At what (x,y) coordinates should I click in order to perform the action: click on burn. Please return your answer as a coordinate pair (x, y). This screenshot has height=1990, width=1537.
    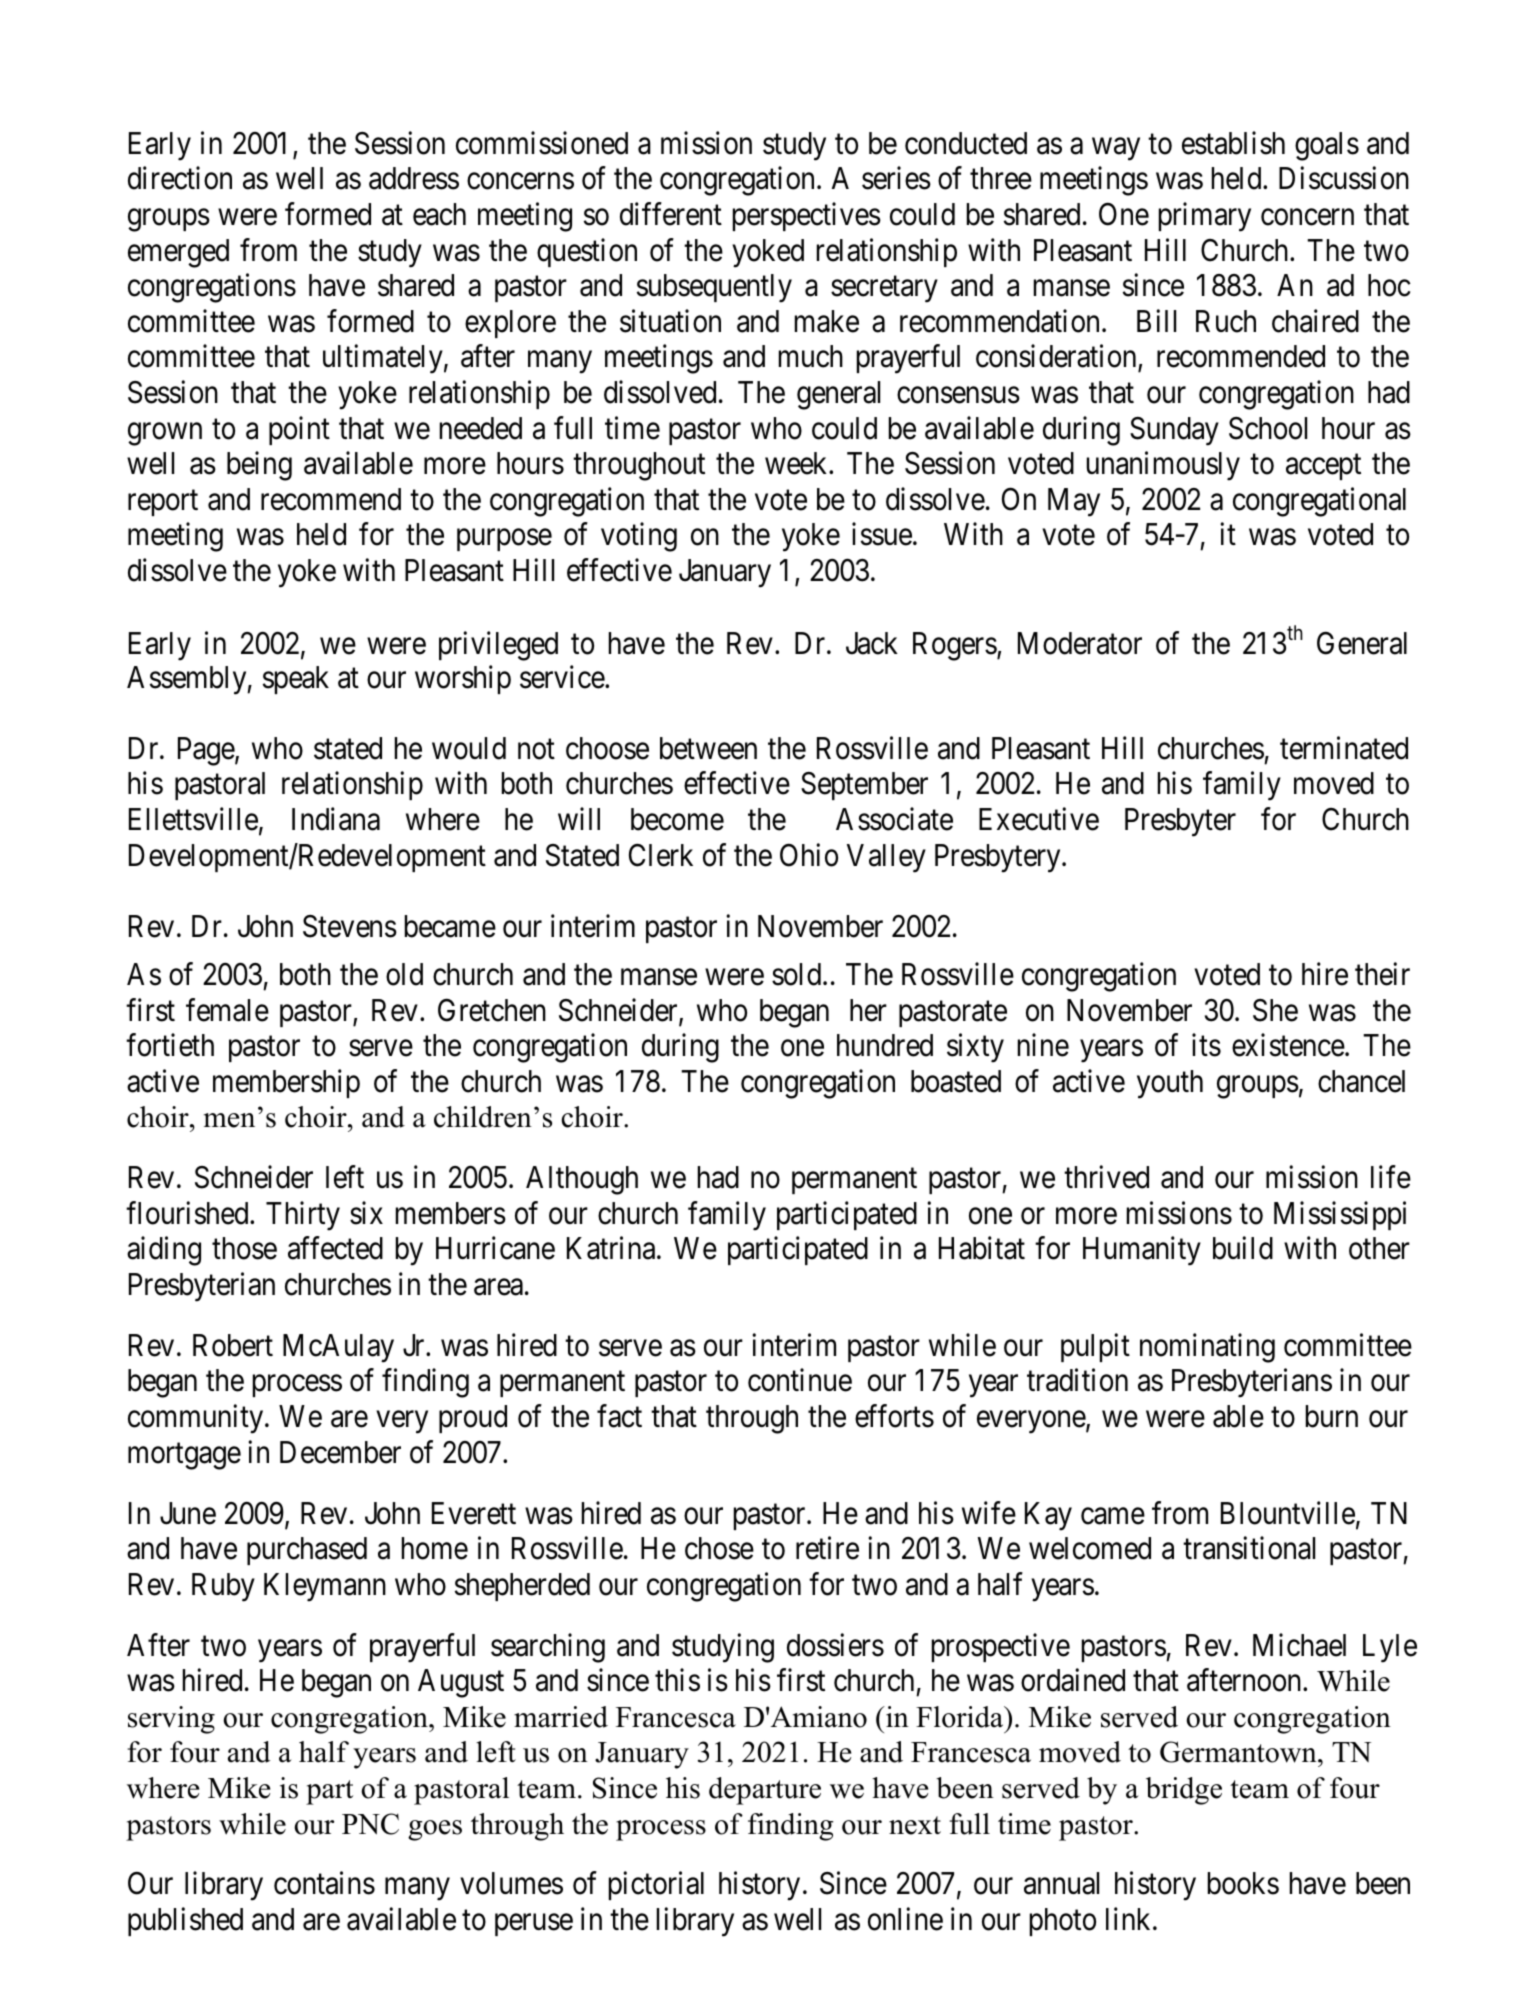
    Looking at the image, I should click on (1332, 1416).
